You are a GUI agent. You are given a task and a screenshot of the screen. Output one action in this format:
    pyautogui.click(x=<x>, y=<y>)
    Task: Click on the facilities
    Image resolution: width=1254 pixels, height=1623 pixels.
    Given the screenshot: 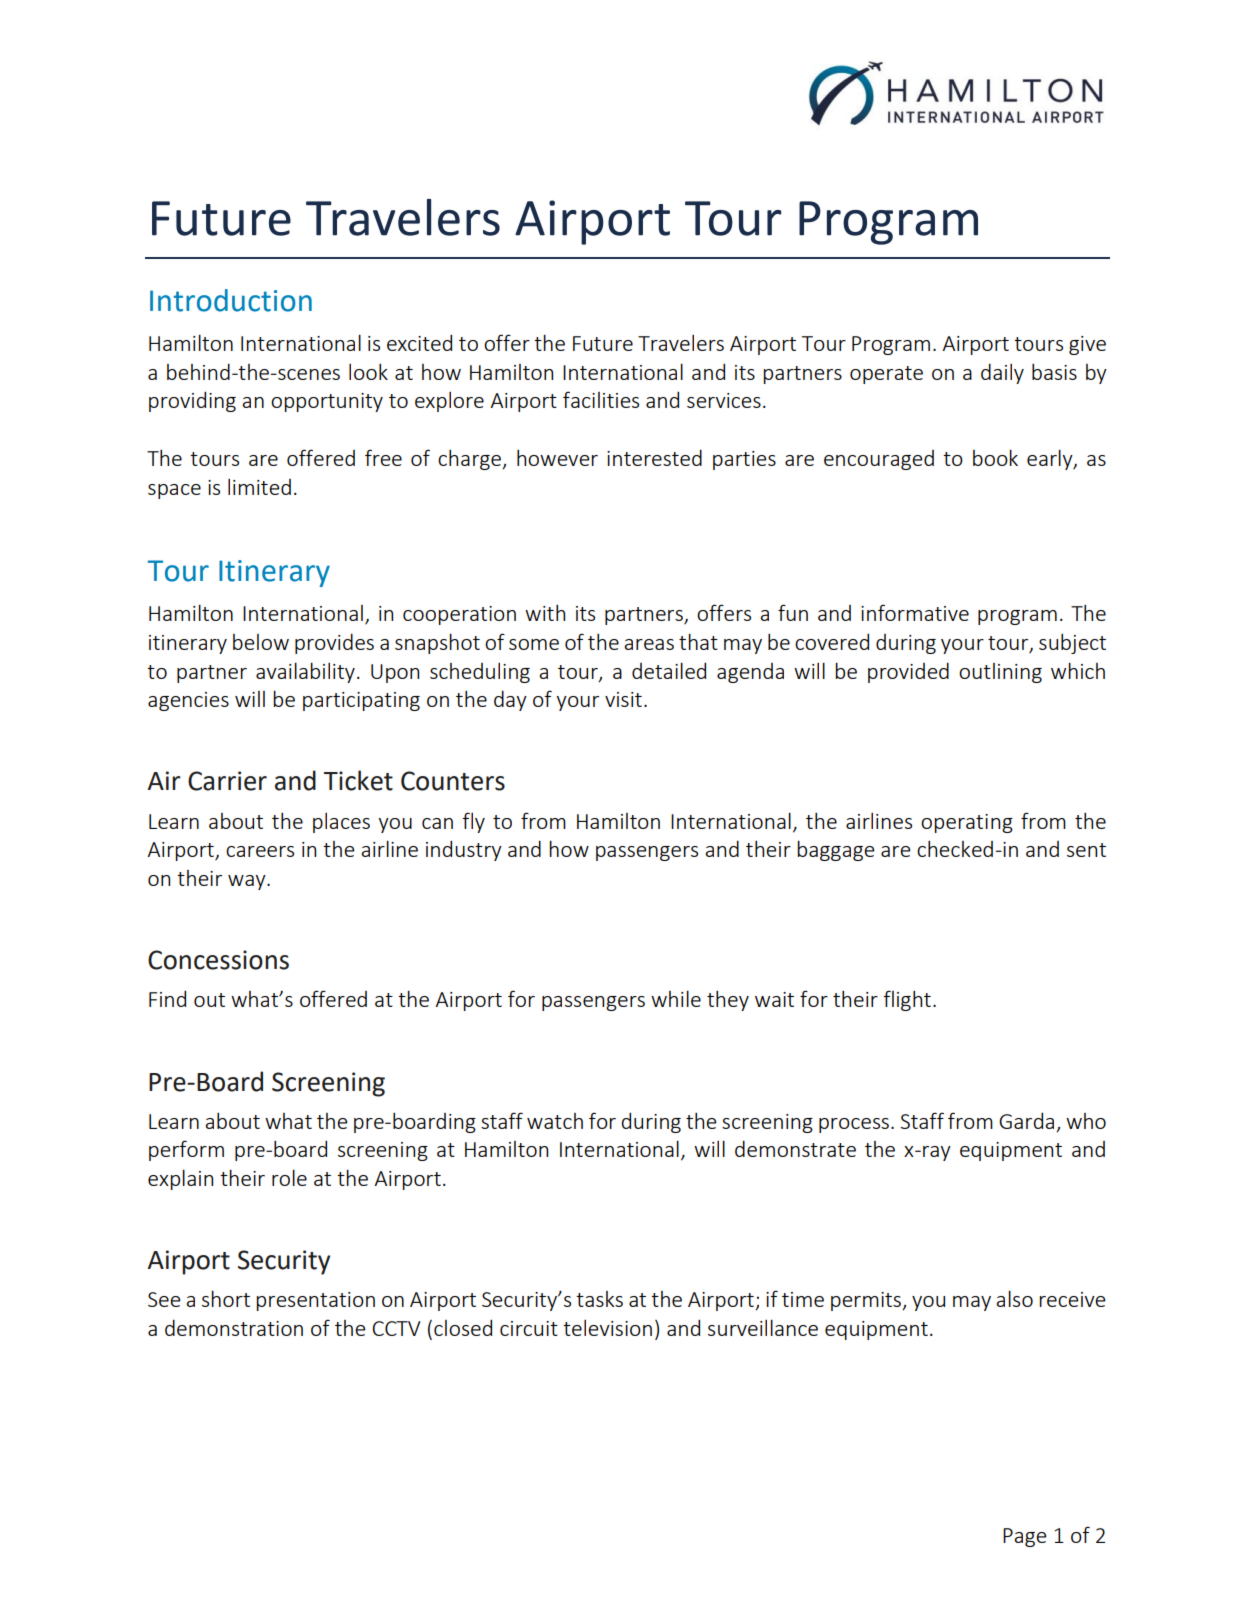 What is the action you would take?
    pyautogui.click(x=601, y=399)
